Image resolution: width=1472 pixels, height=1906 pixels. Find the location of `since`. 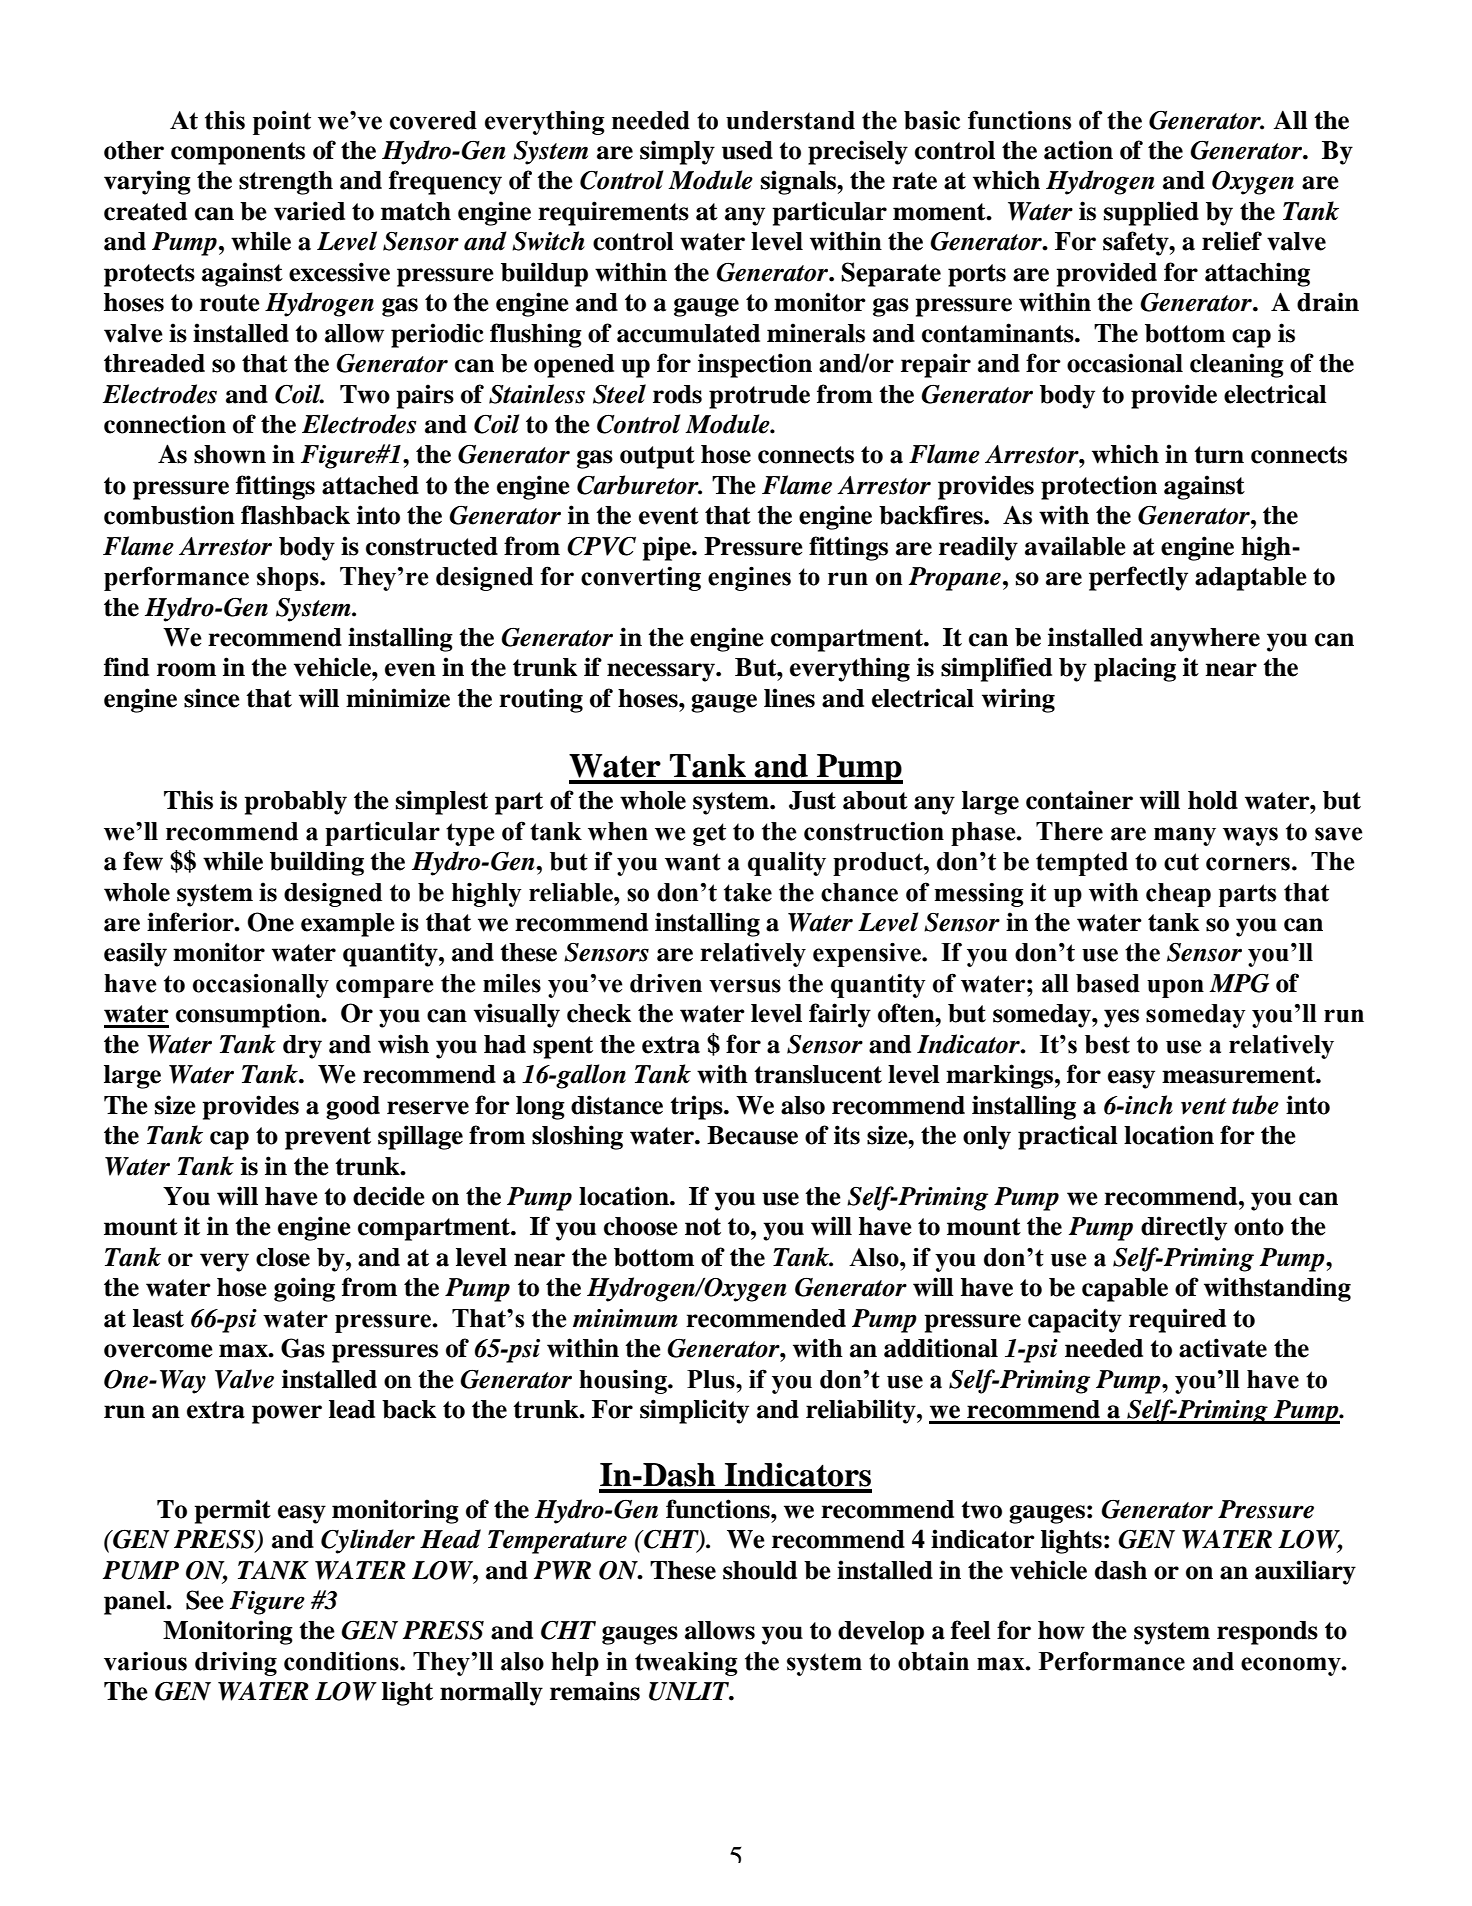

since is located at coordinates (212, 698).
